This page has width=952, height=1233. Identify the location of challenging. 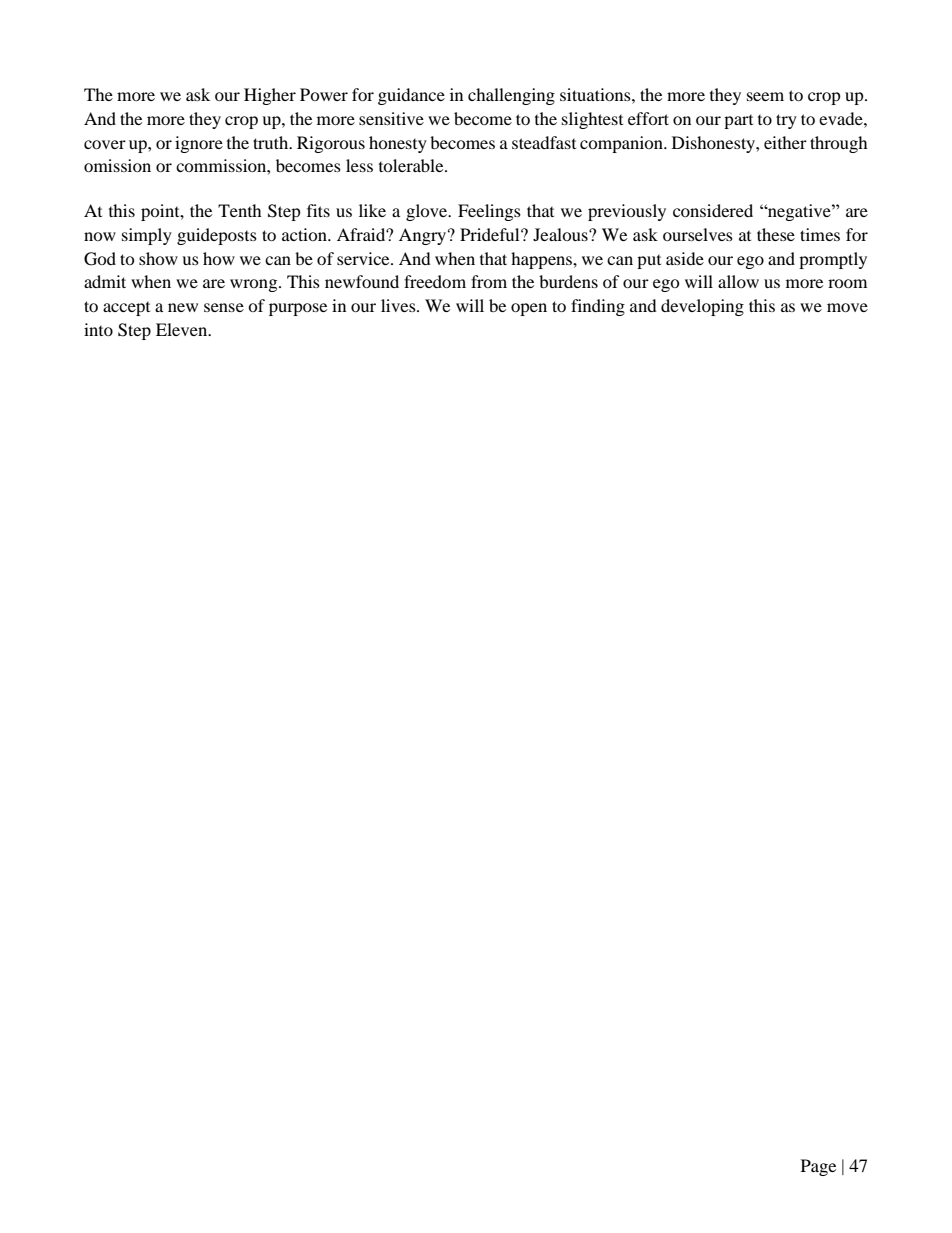
(511, 96).
